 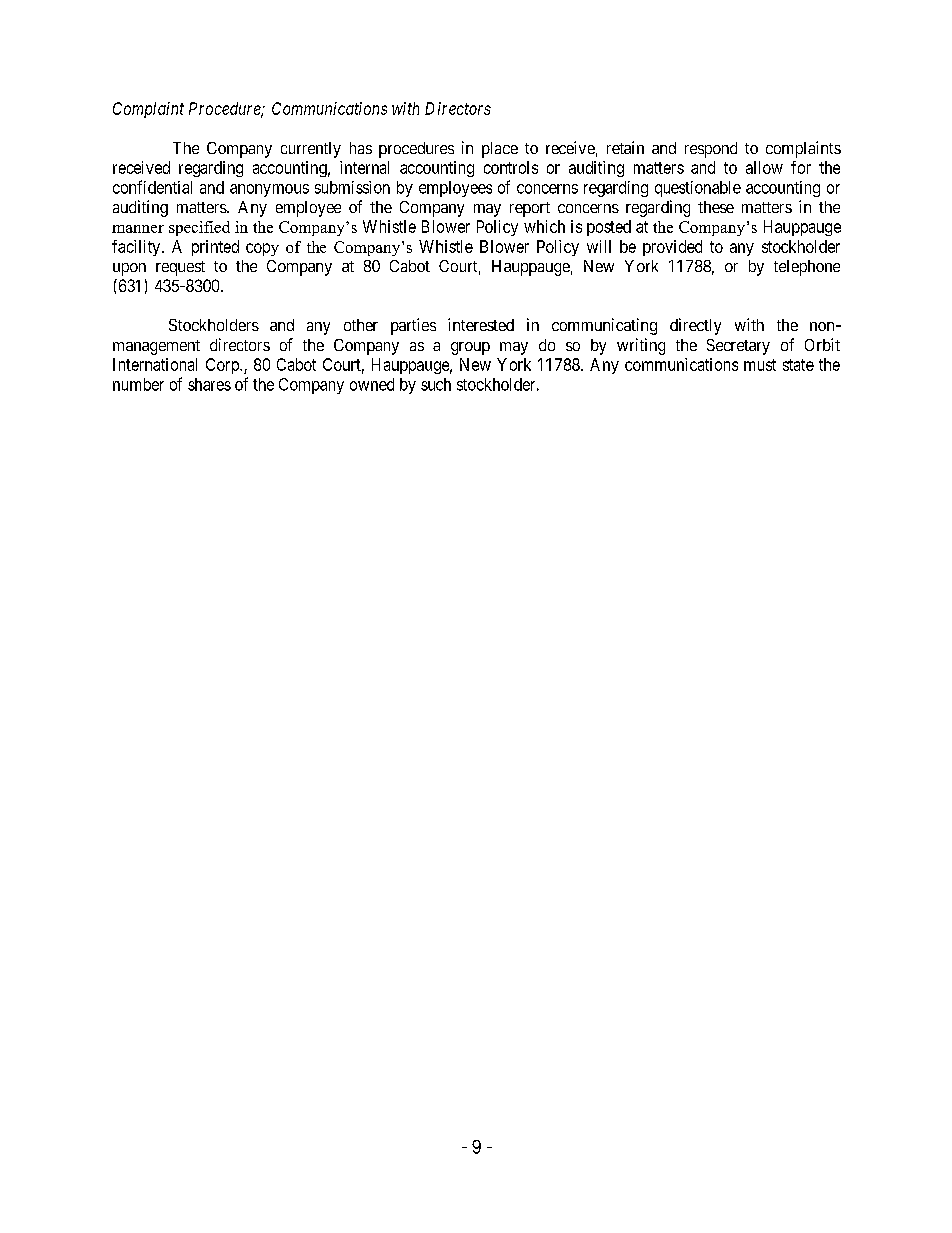 What do you see at coordinates (760, 365) in the screenshot?
I see `must` at bounding box center [760, 365].
